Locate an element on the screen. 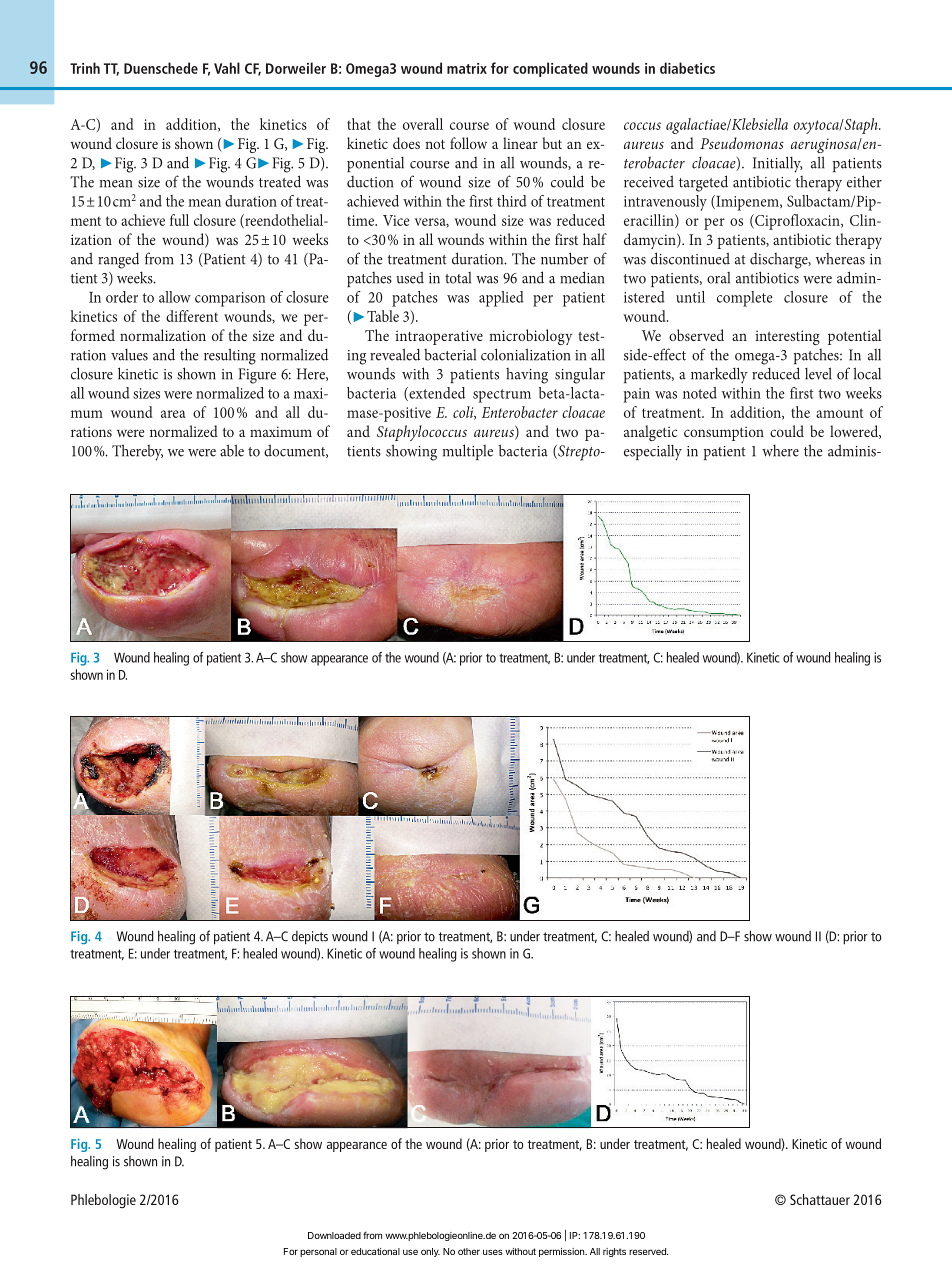 This screenshot has height=1271, width=952. reserved is located at coordinates (648, 1251).
